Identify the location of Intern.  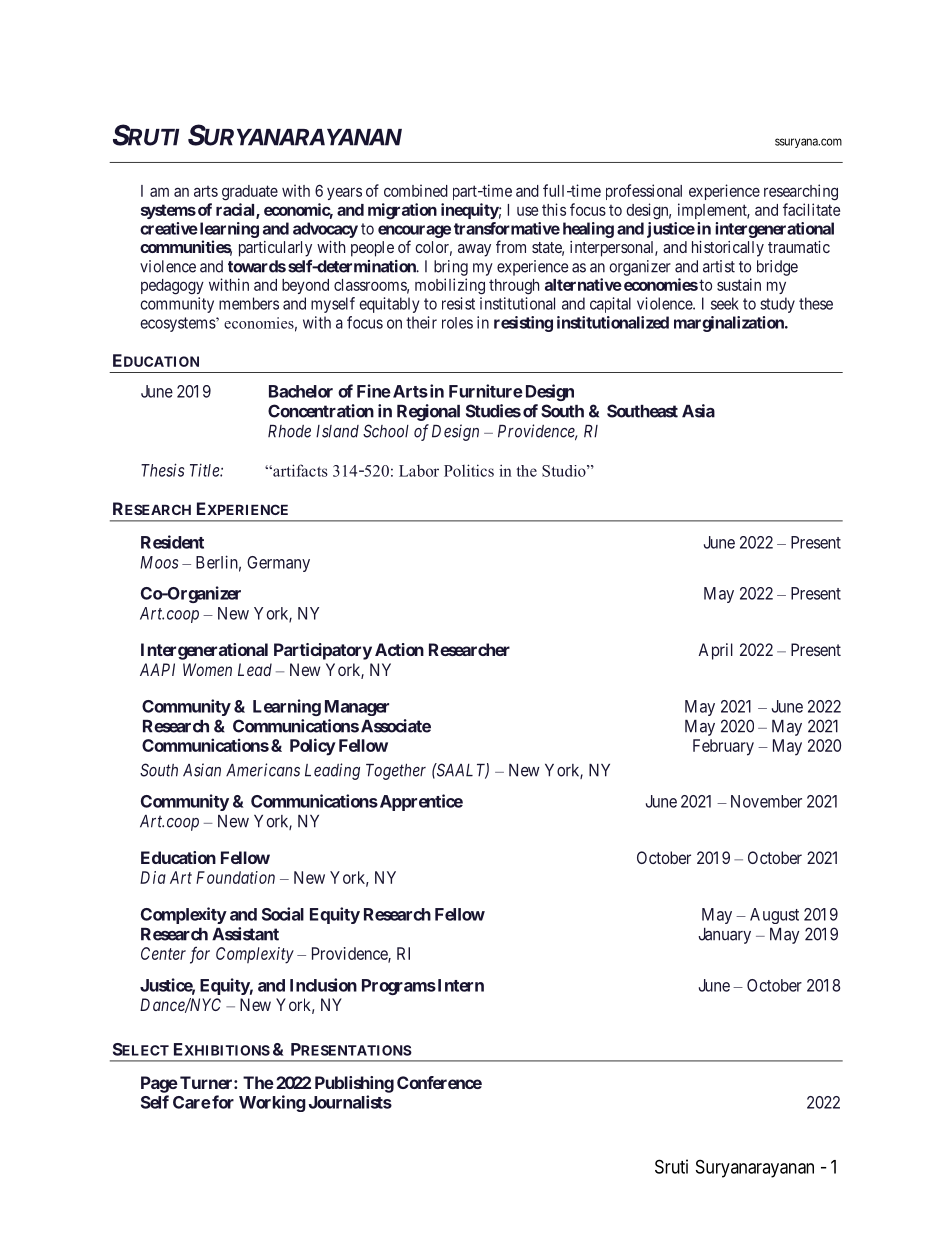
(459, 985).
